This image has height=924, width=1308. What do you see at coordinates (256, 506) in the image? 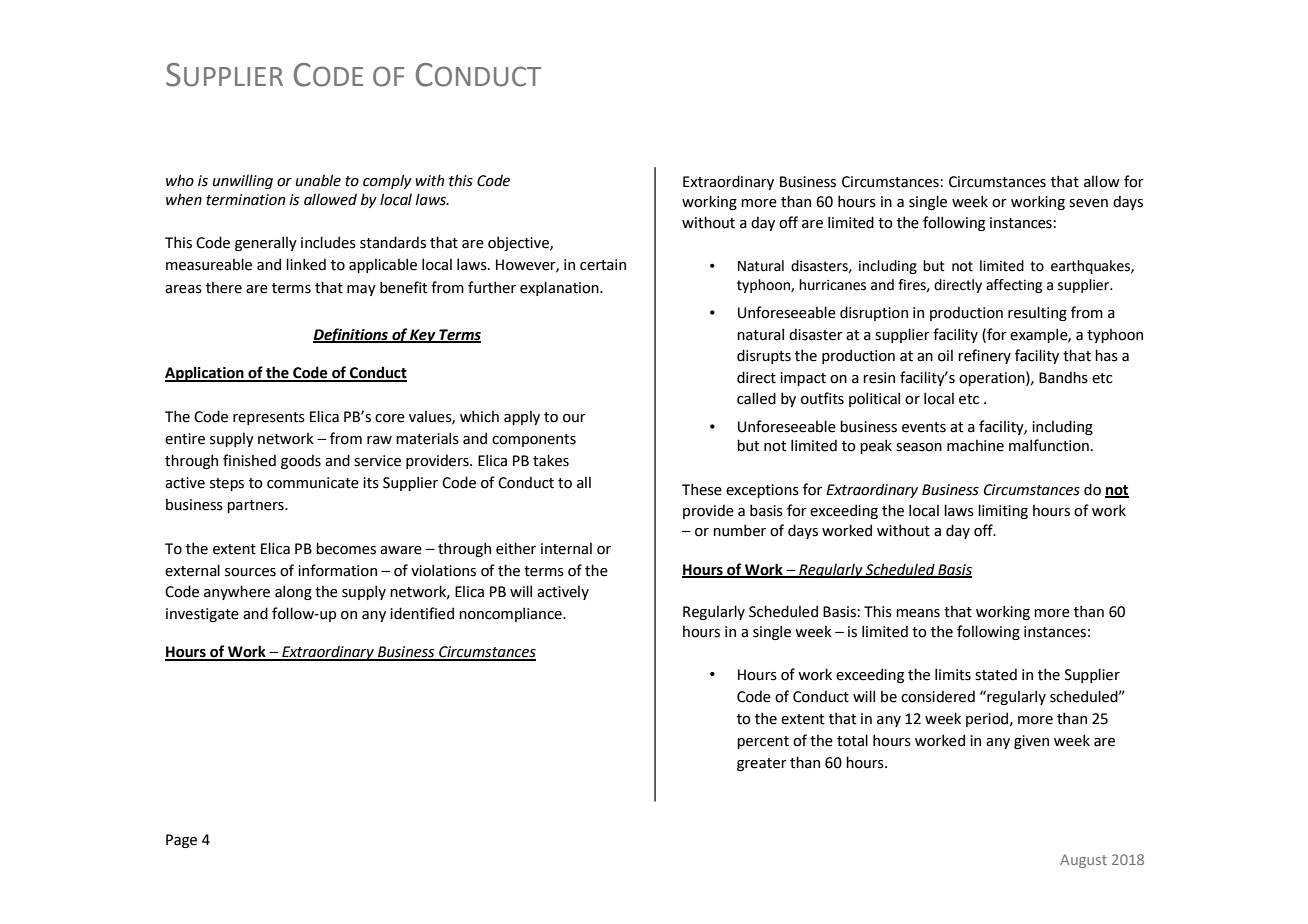
I see `partners` at bounding box center [256, 506].
